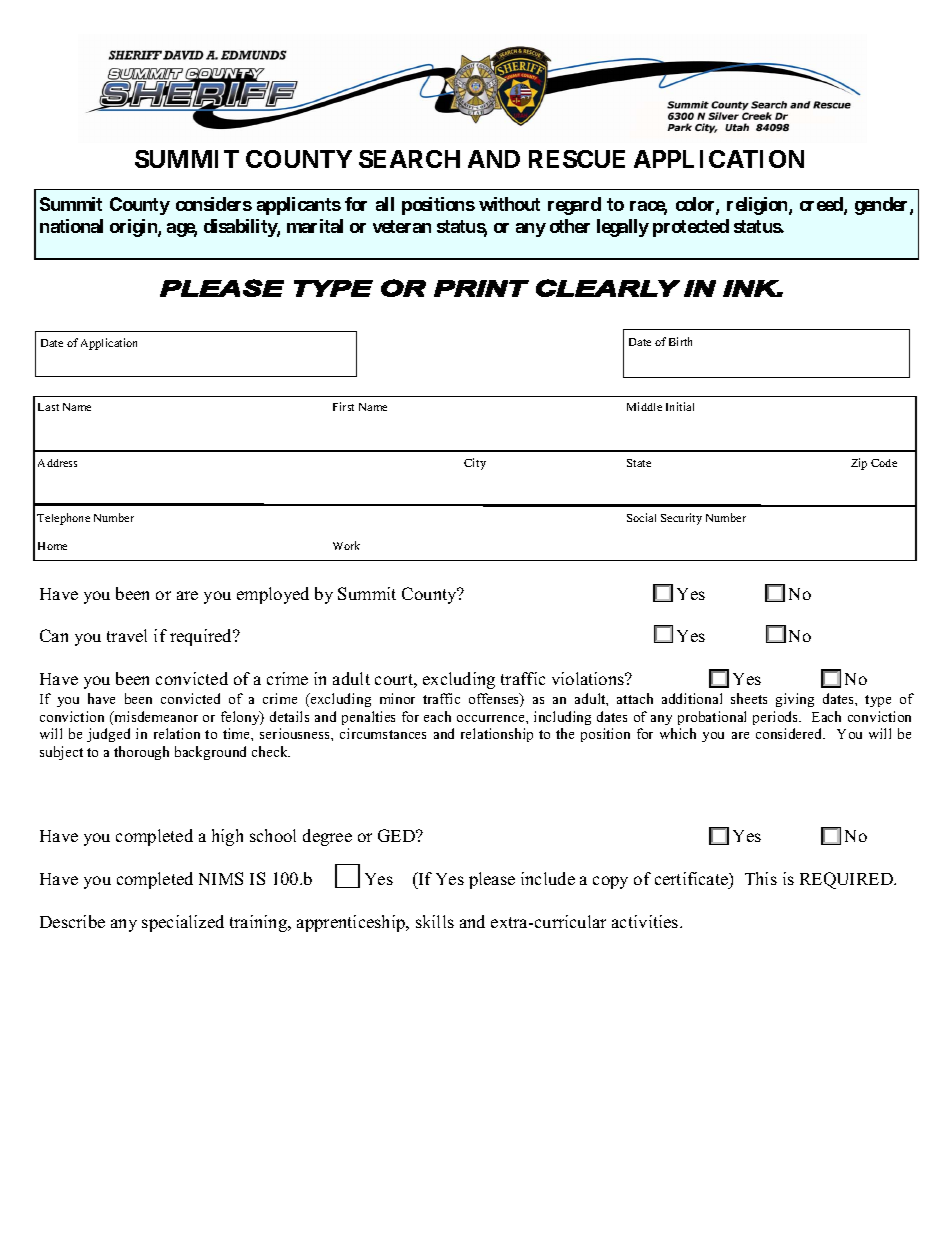 The height and width of the page is (1233, 952). Describe the element at coordinates (509, 204) in the page. I see `without` at that location.
